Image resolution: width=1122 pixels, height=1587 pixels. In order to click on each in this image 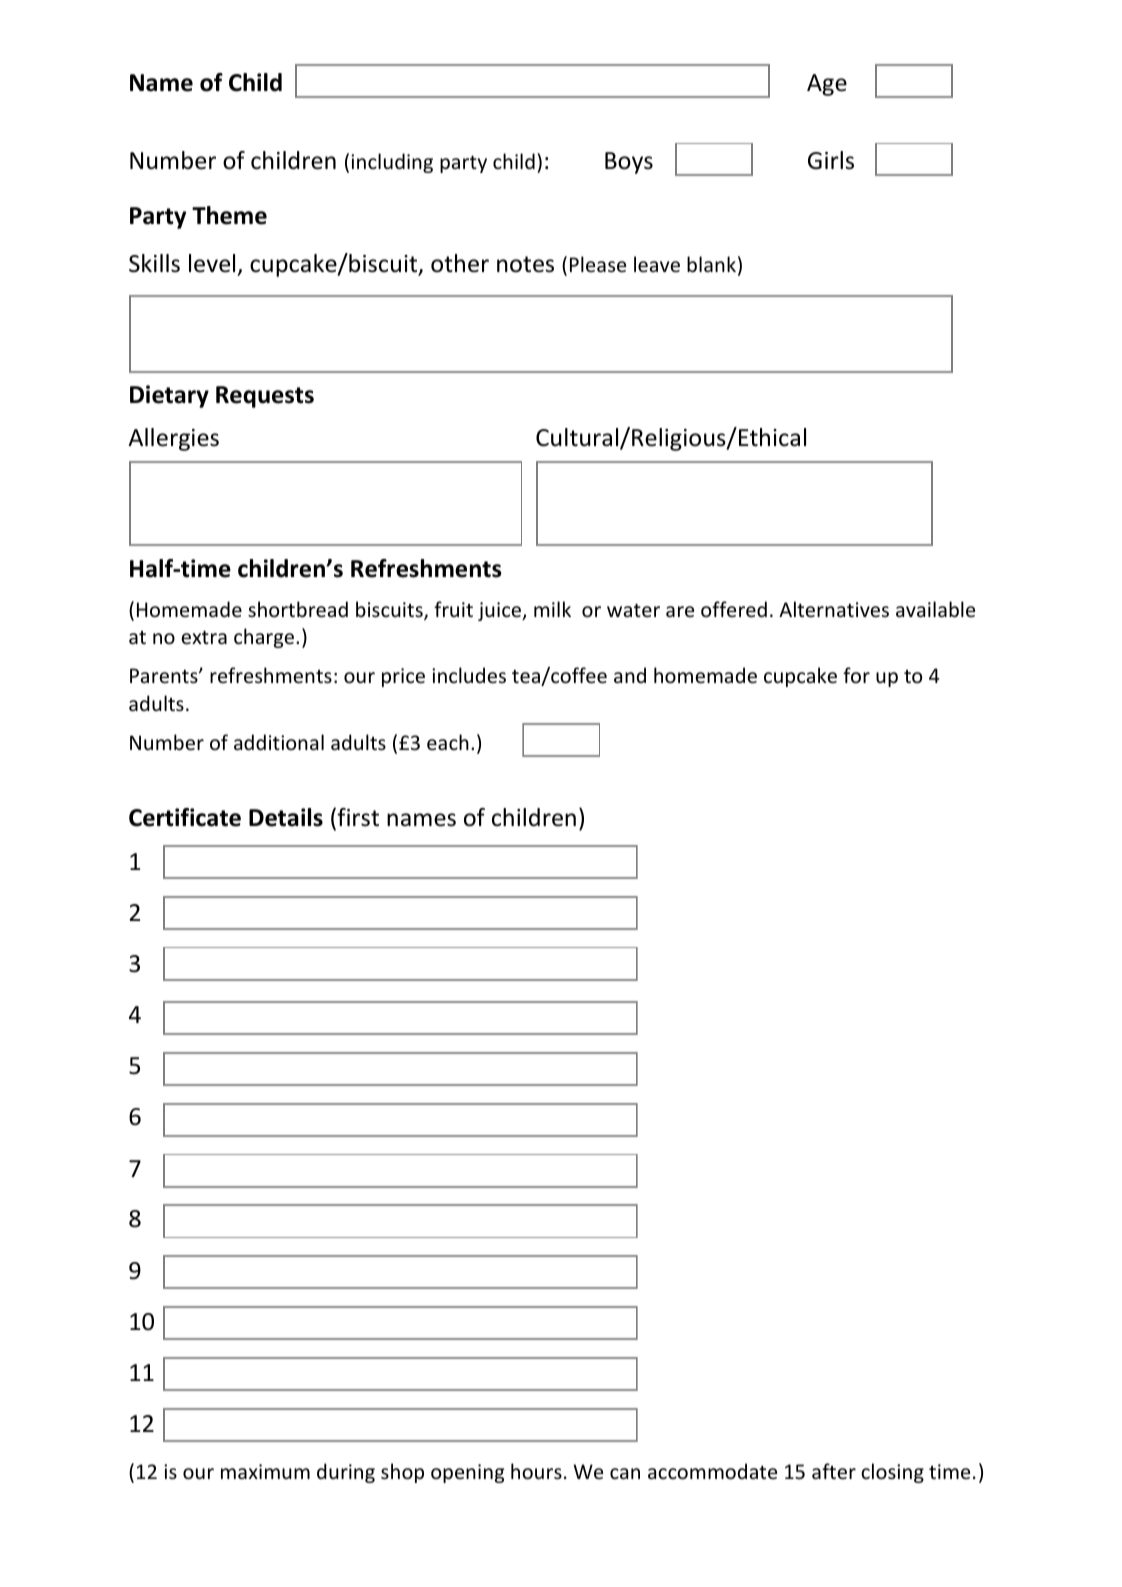, I will do `click(448, 742)`.
